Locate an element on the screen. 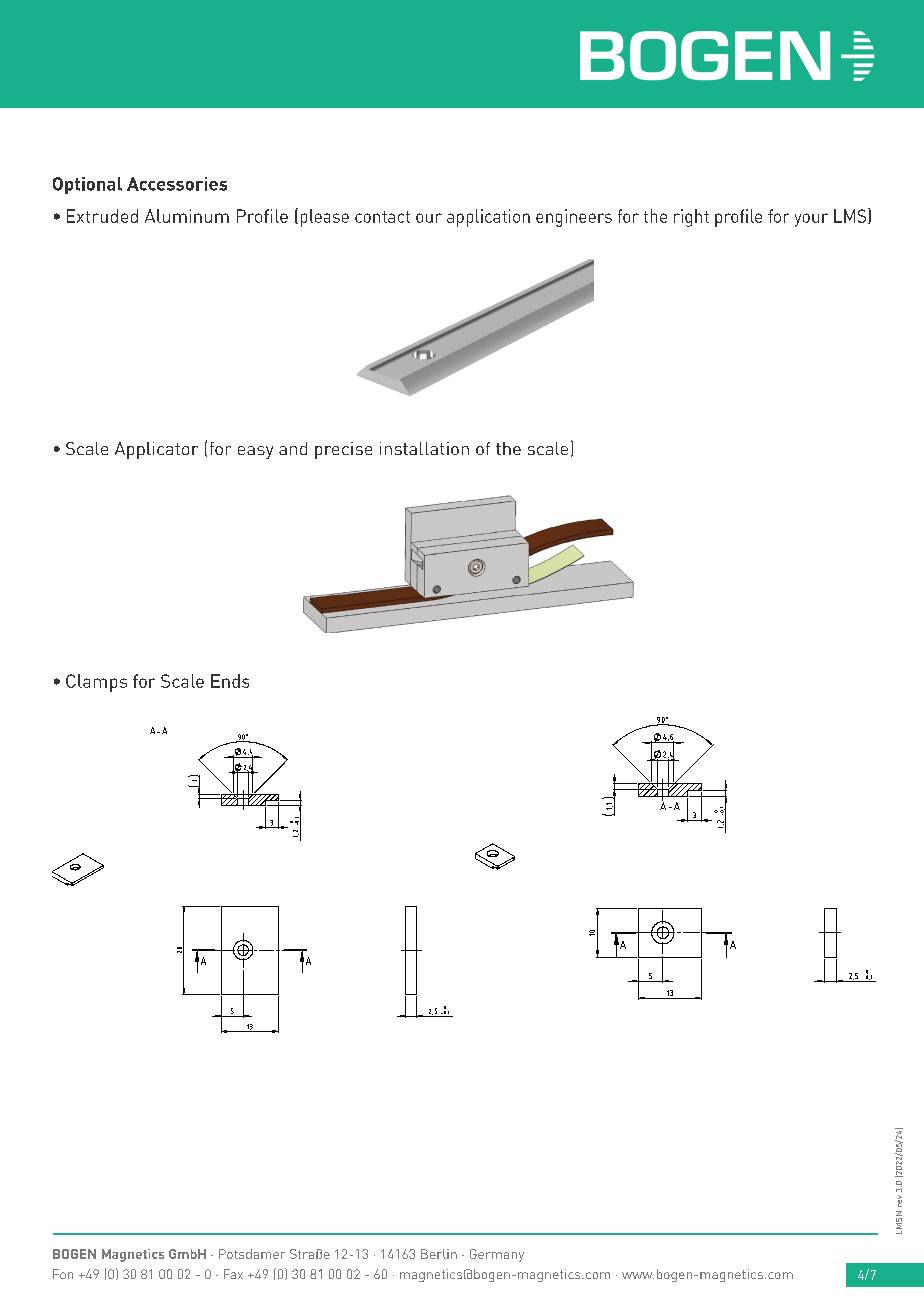 This screenshot has height=1308, width=924. Ends is located at coordinates (230, 681).
